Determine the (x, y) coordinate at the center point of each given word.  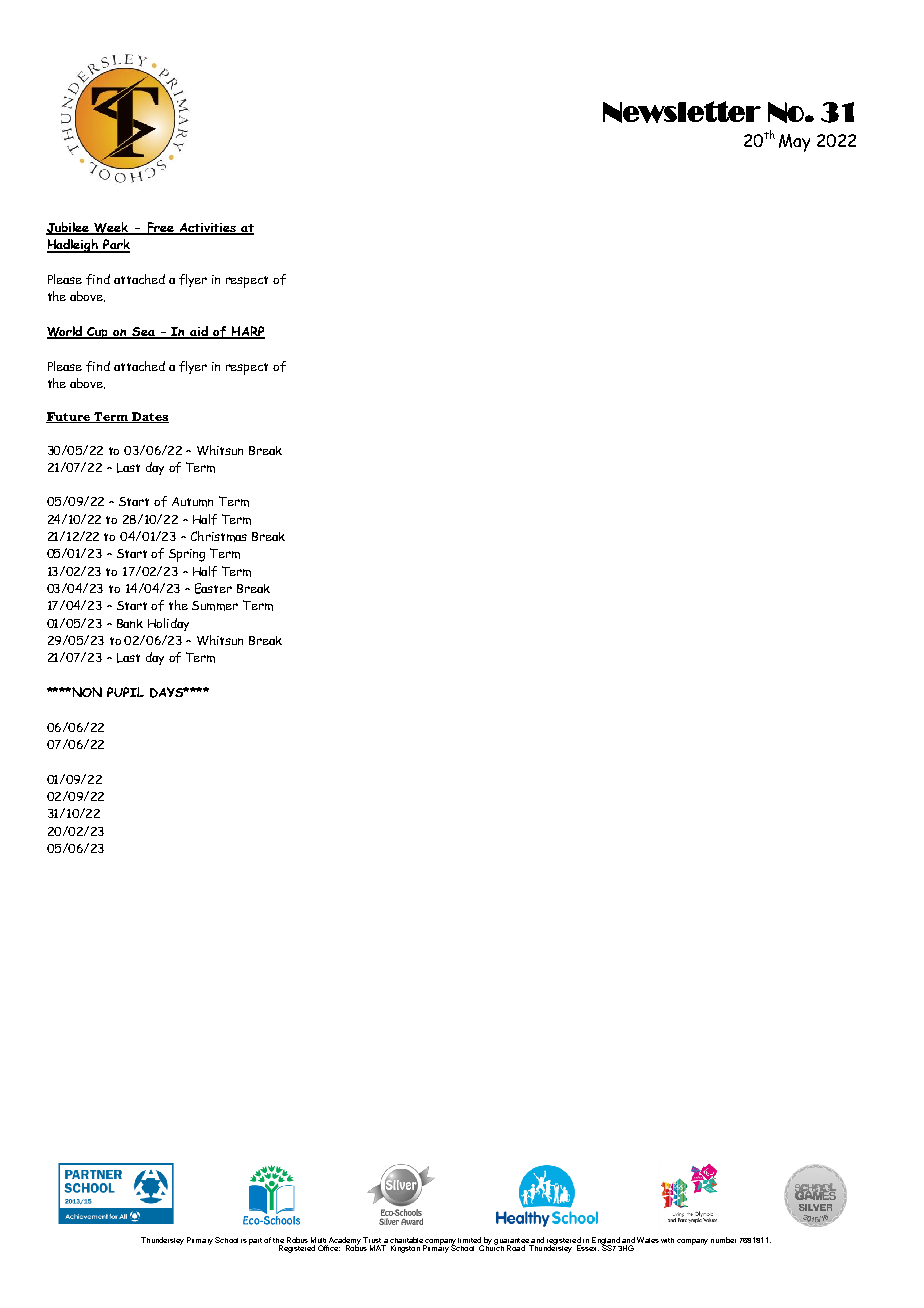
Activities (208, 229)
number (723, 1240)
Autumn (192, 502)
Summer (215, 606)
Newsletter (682, 112)
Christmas (219, 536)
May (794, 143)
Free (160, 228)
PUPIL (125, 692)
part (255, 1241)
